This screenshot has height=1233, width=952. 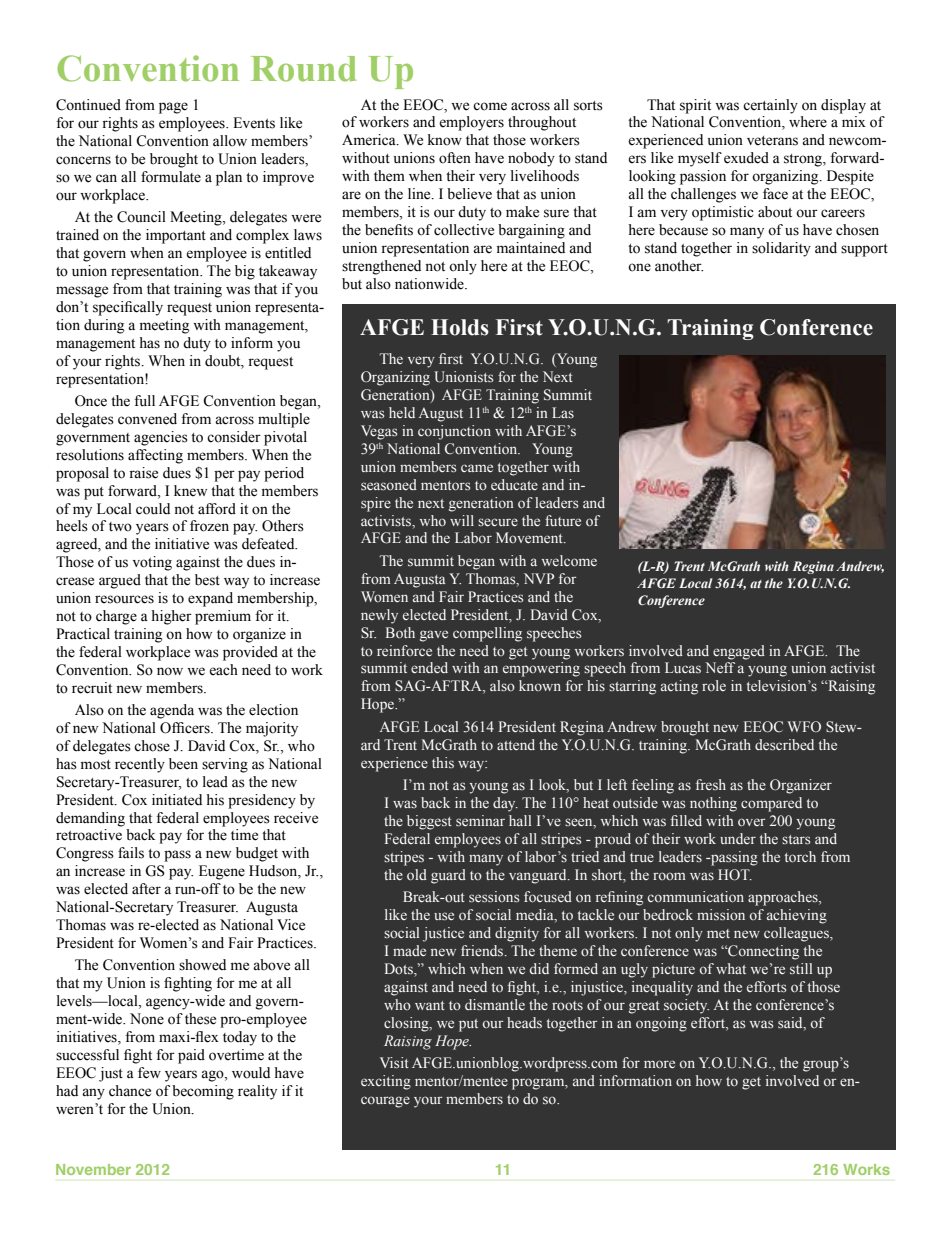 I want to click on page, so click(x=173, y=108).
